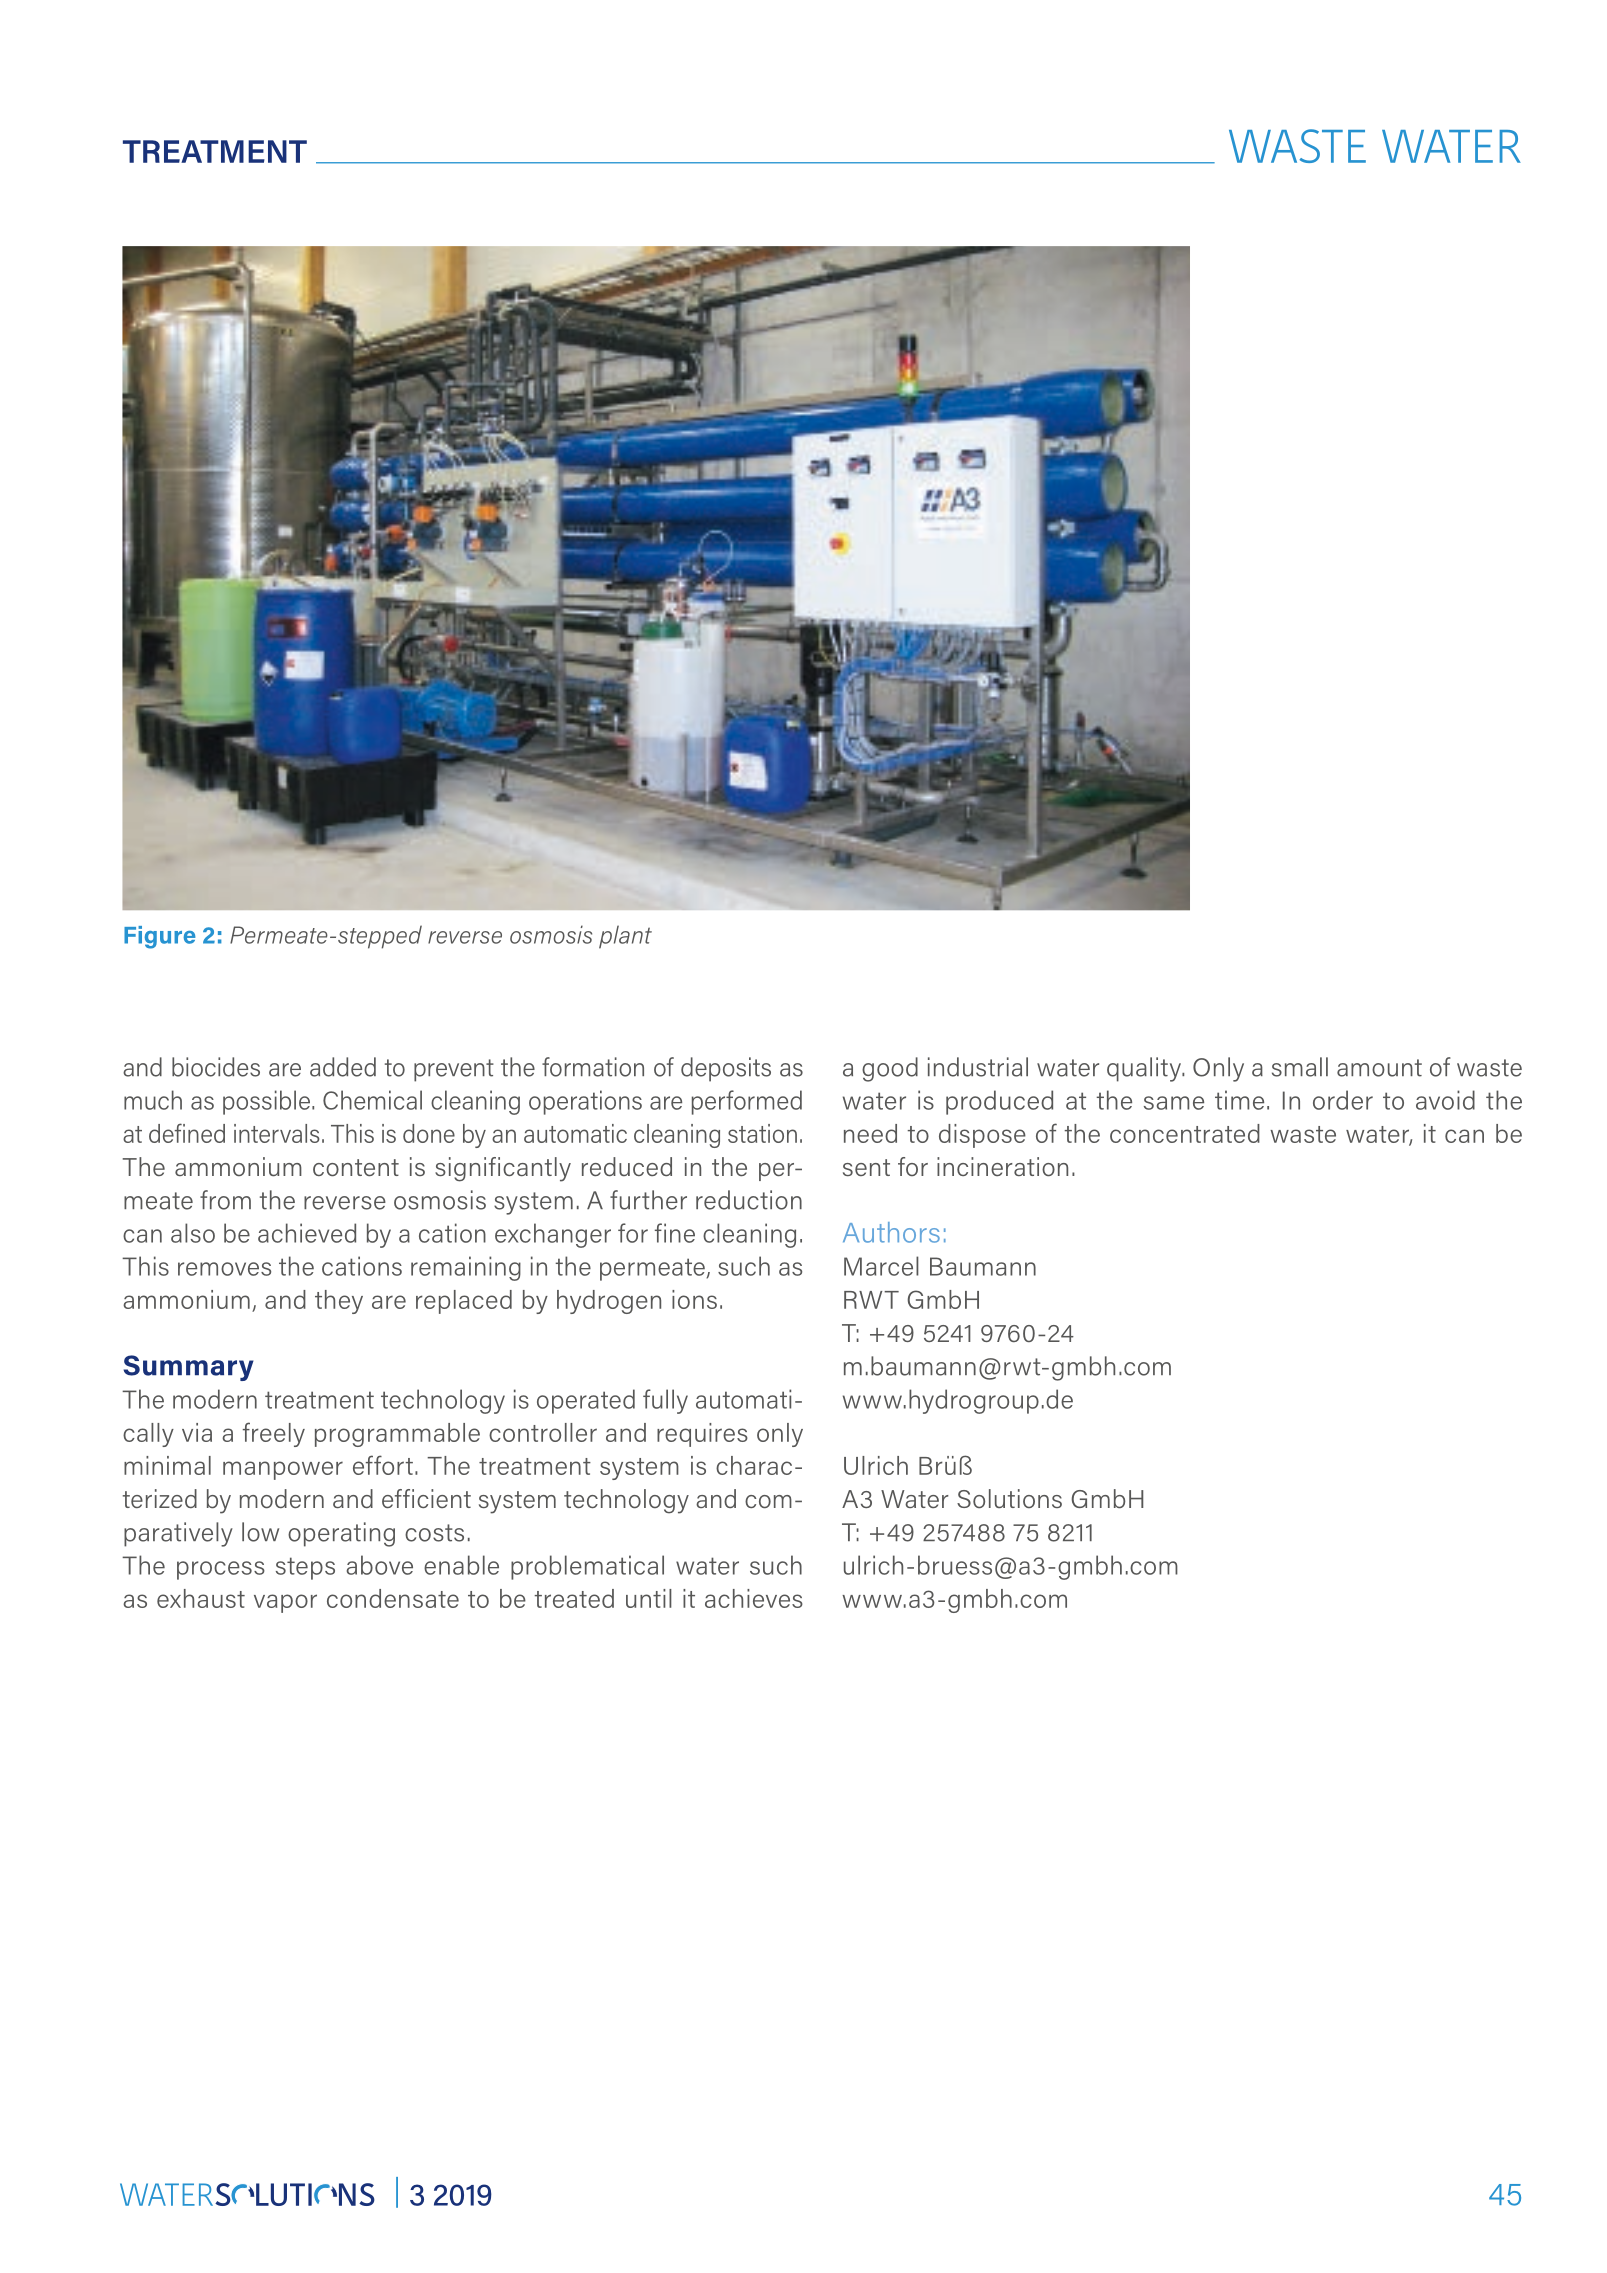  Describe the element at coordinates (160, 937) in the screenshot. I see `Figure` at that location.
